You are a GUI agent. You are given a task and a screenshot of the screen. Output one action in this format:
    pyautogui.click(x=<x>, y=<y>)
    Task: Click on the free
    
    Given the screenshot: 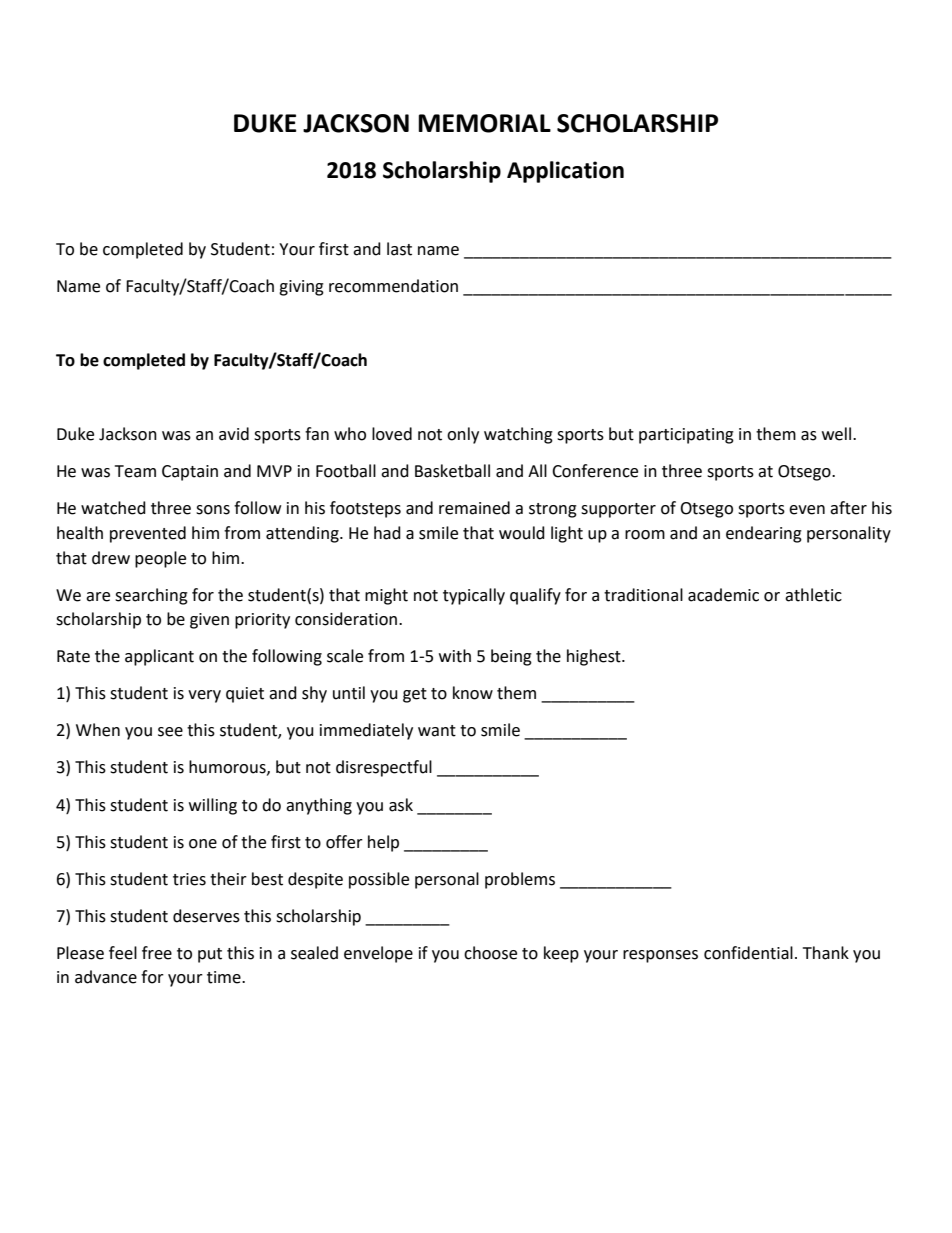 What is the action you would take?
    pyautogui.click(x=157, y=953)
